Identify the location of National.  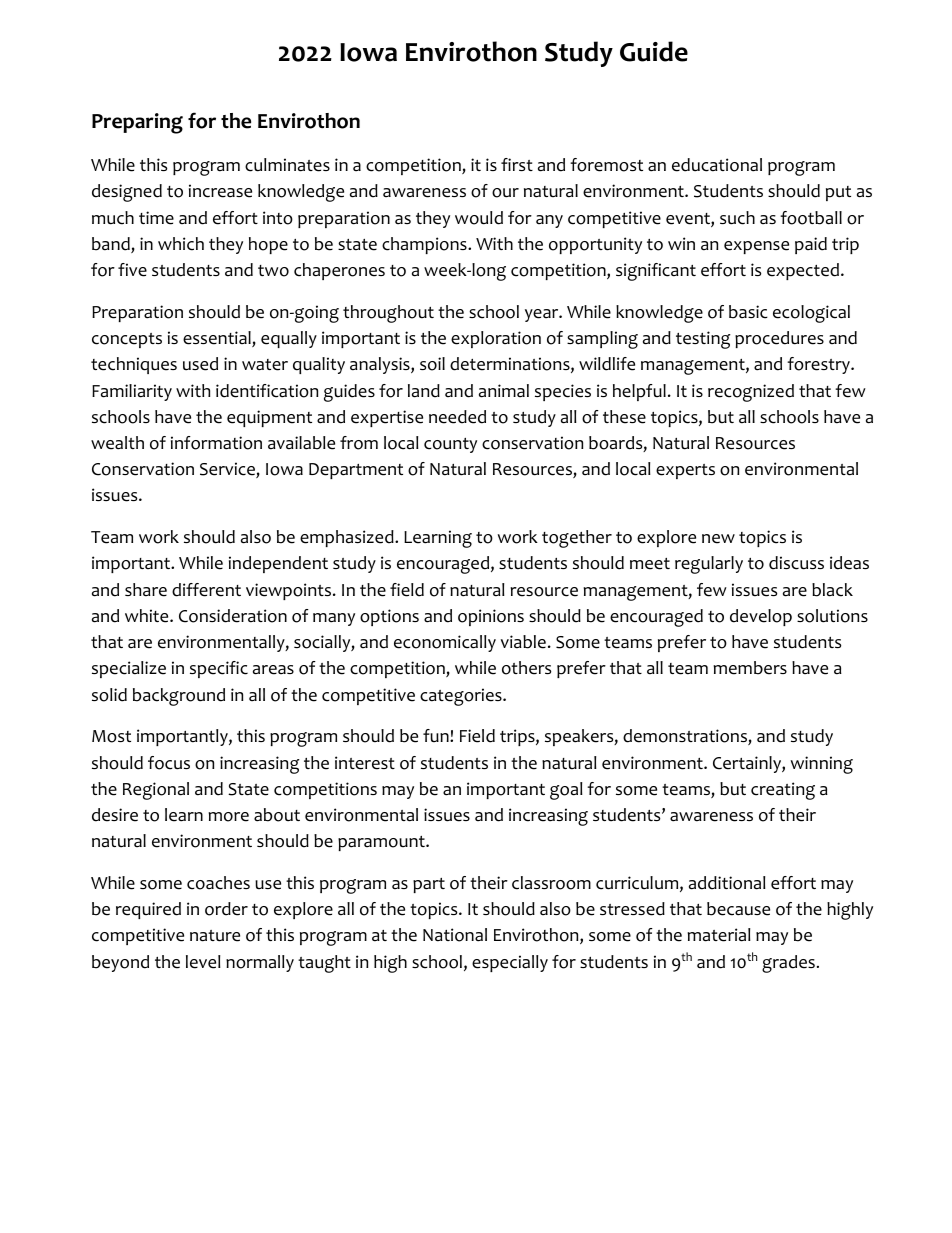
(455, 935).
